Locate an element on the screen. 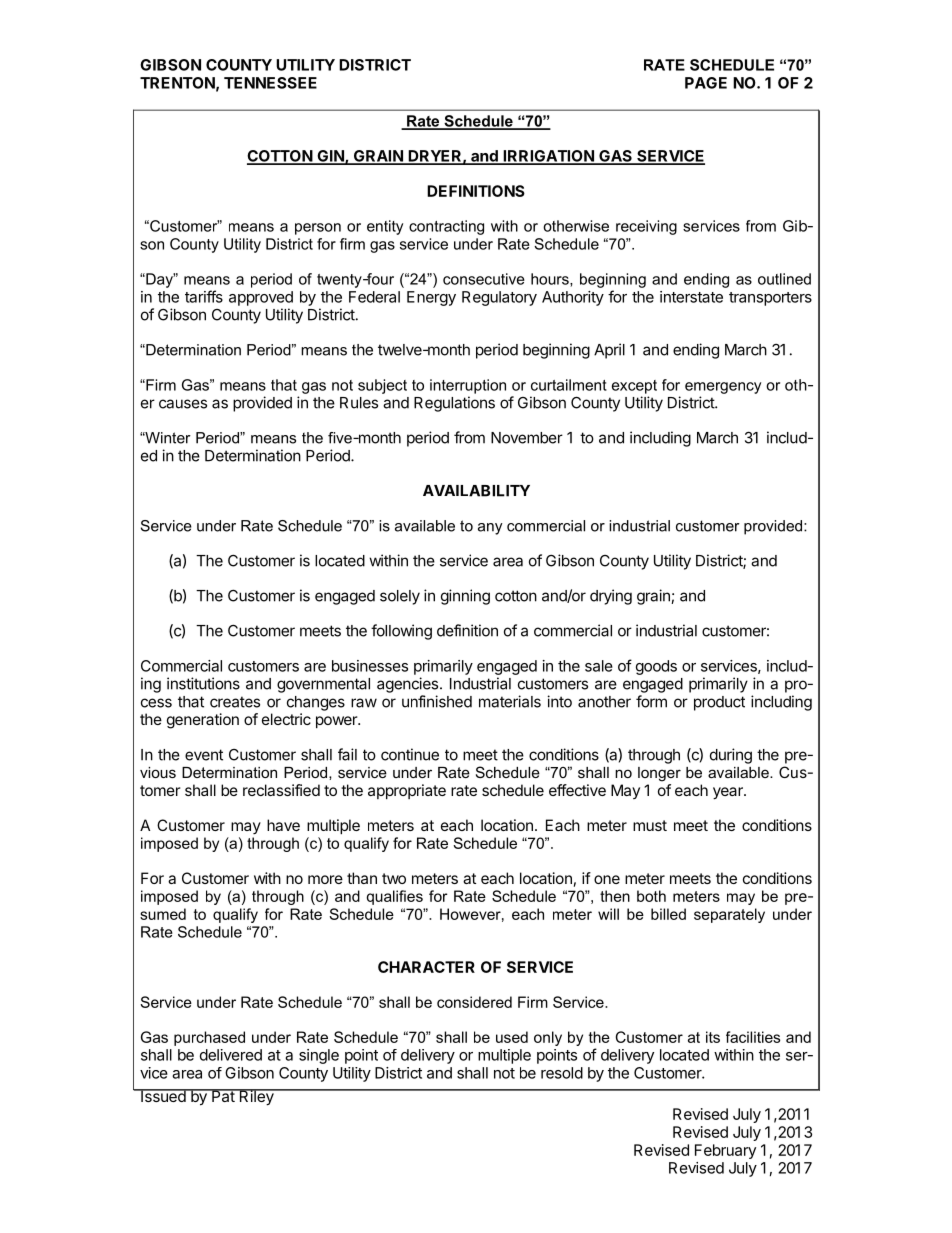 The image size is (952, 1233). TENNESSEE is located at coordinates (270, 83).
